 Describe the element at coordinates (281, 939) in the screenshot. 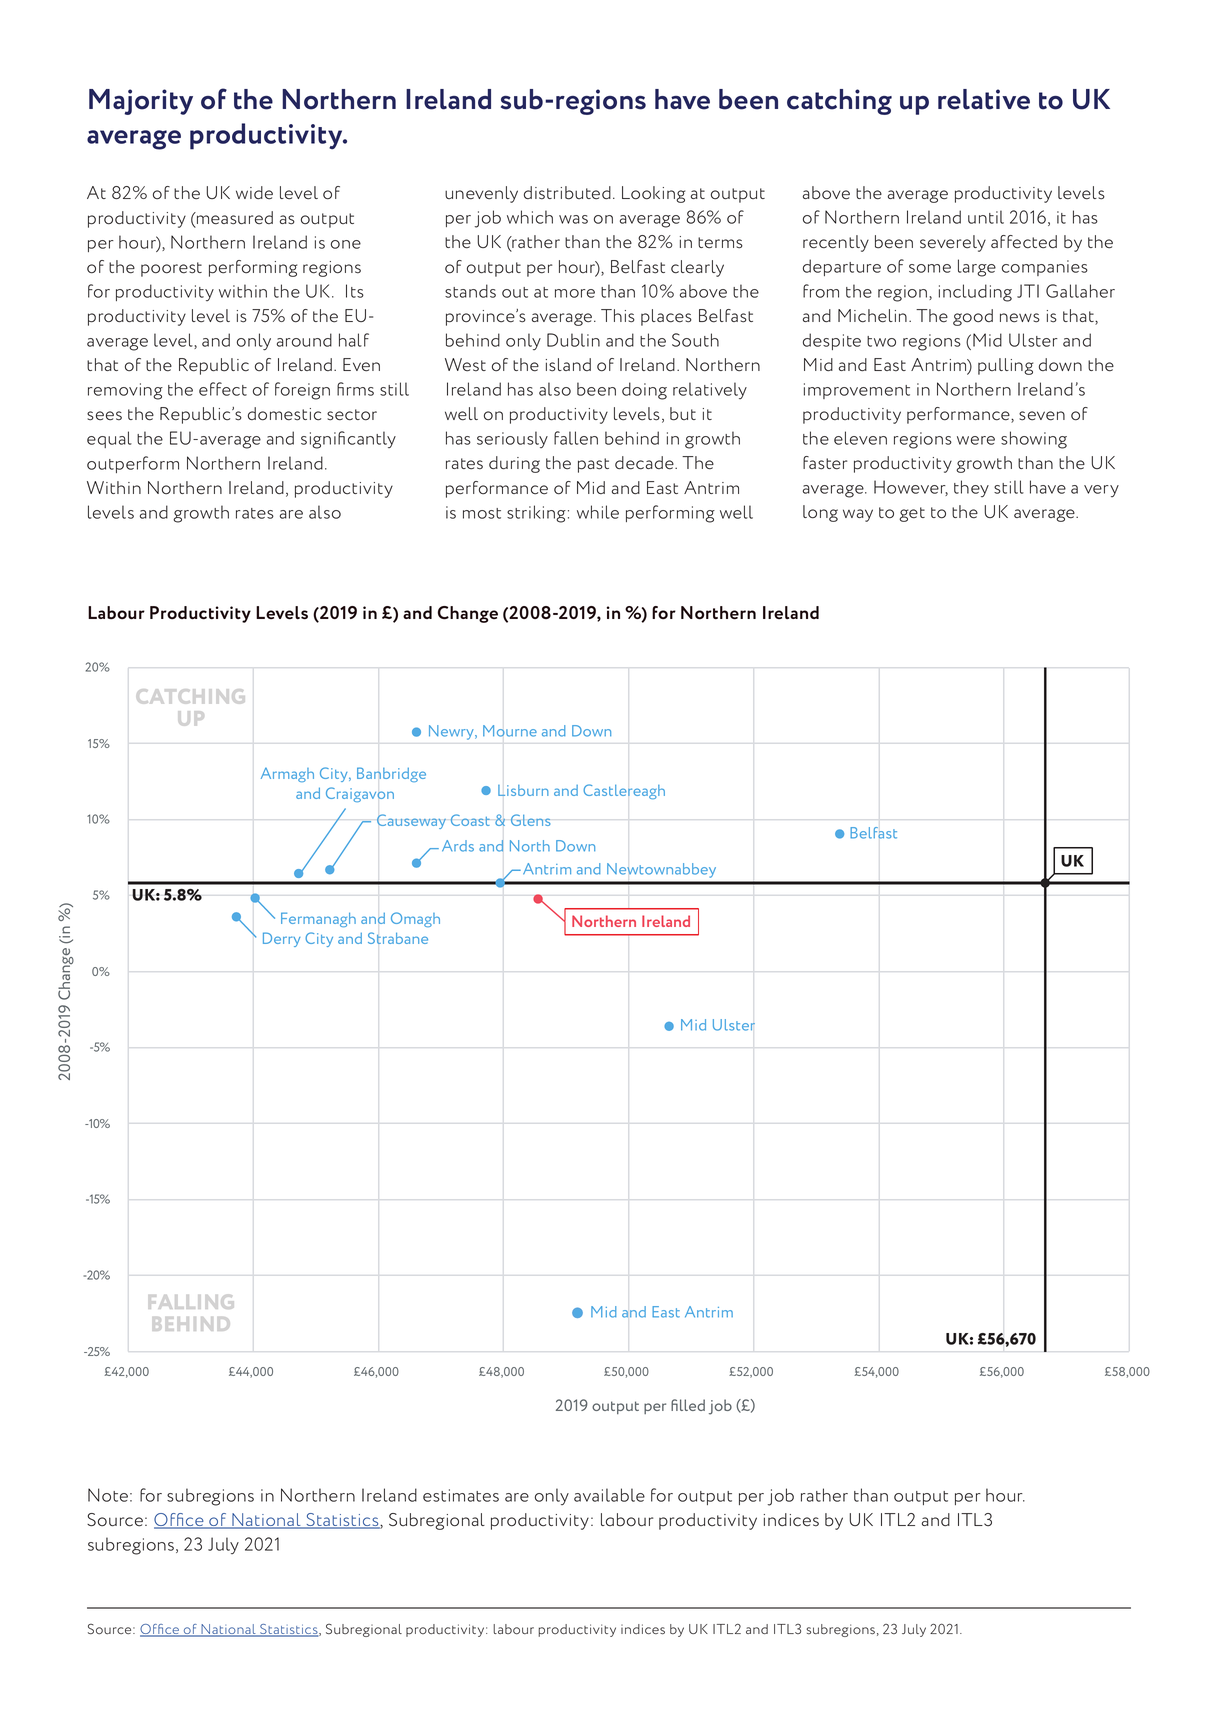

I see `Derry` at that location.
